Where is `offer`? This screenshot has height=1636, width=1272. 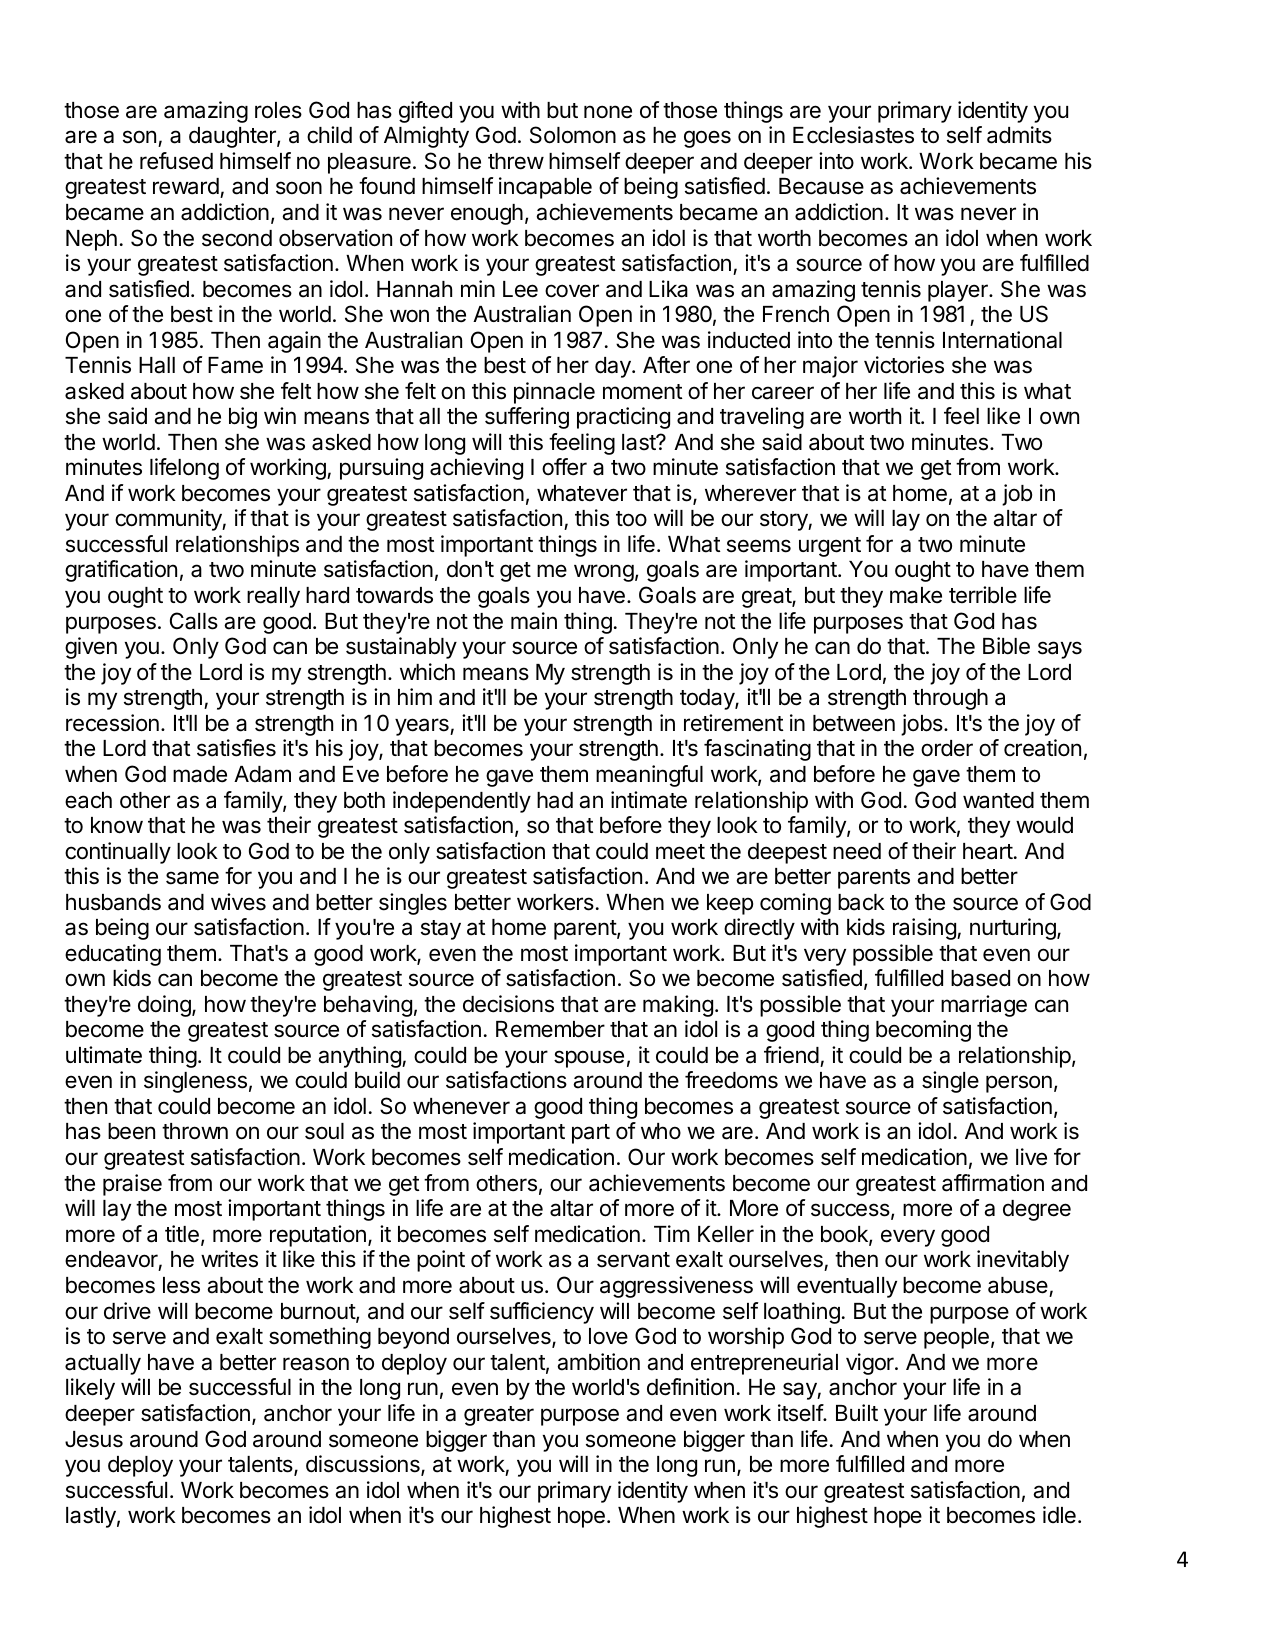
offer is located at coordinates (564, 467).
